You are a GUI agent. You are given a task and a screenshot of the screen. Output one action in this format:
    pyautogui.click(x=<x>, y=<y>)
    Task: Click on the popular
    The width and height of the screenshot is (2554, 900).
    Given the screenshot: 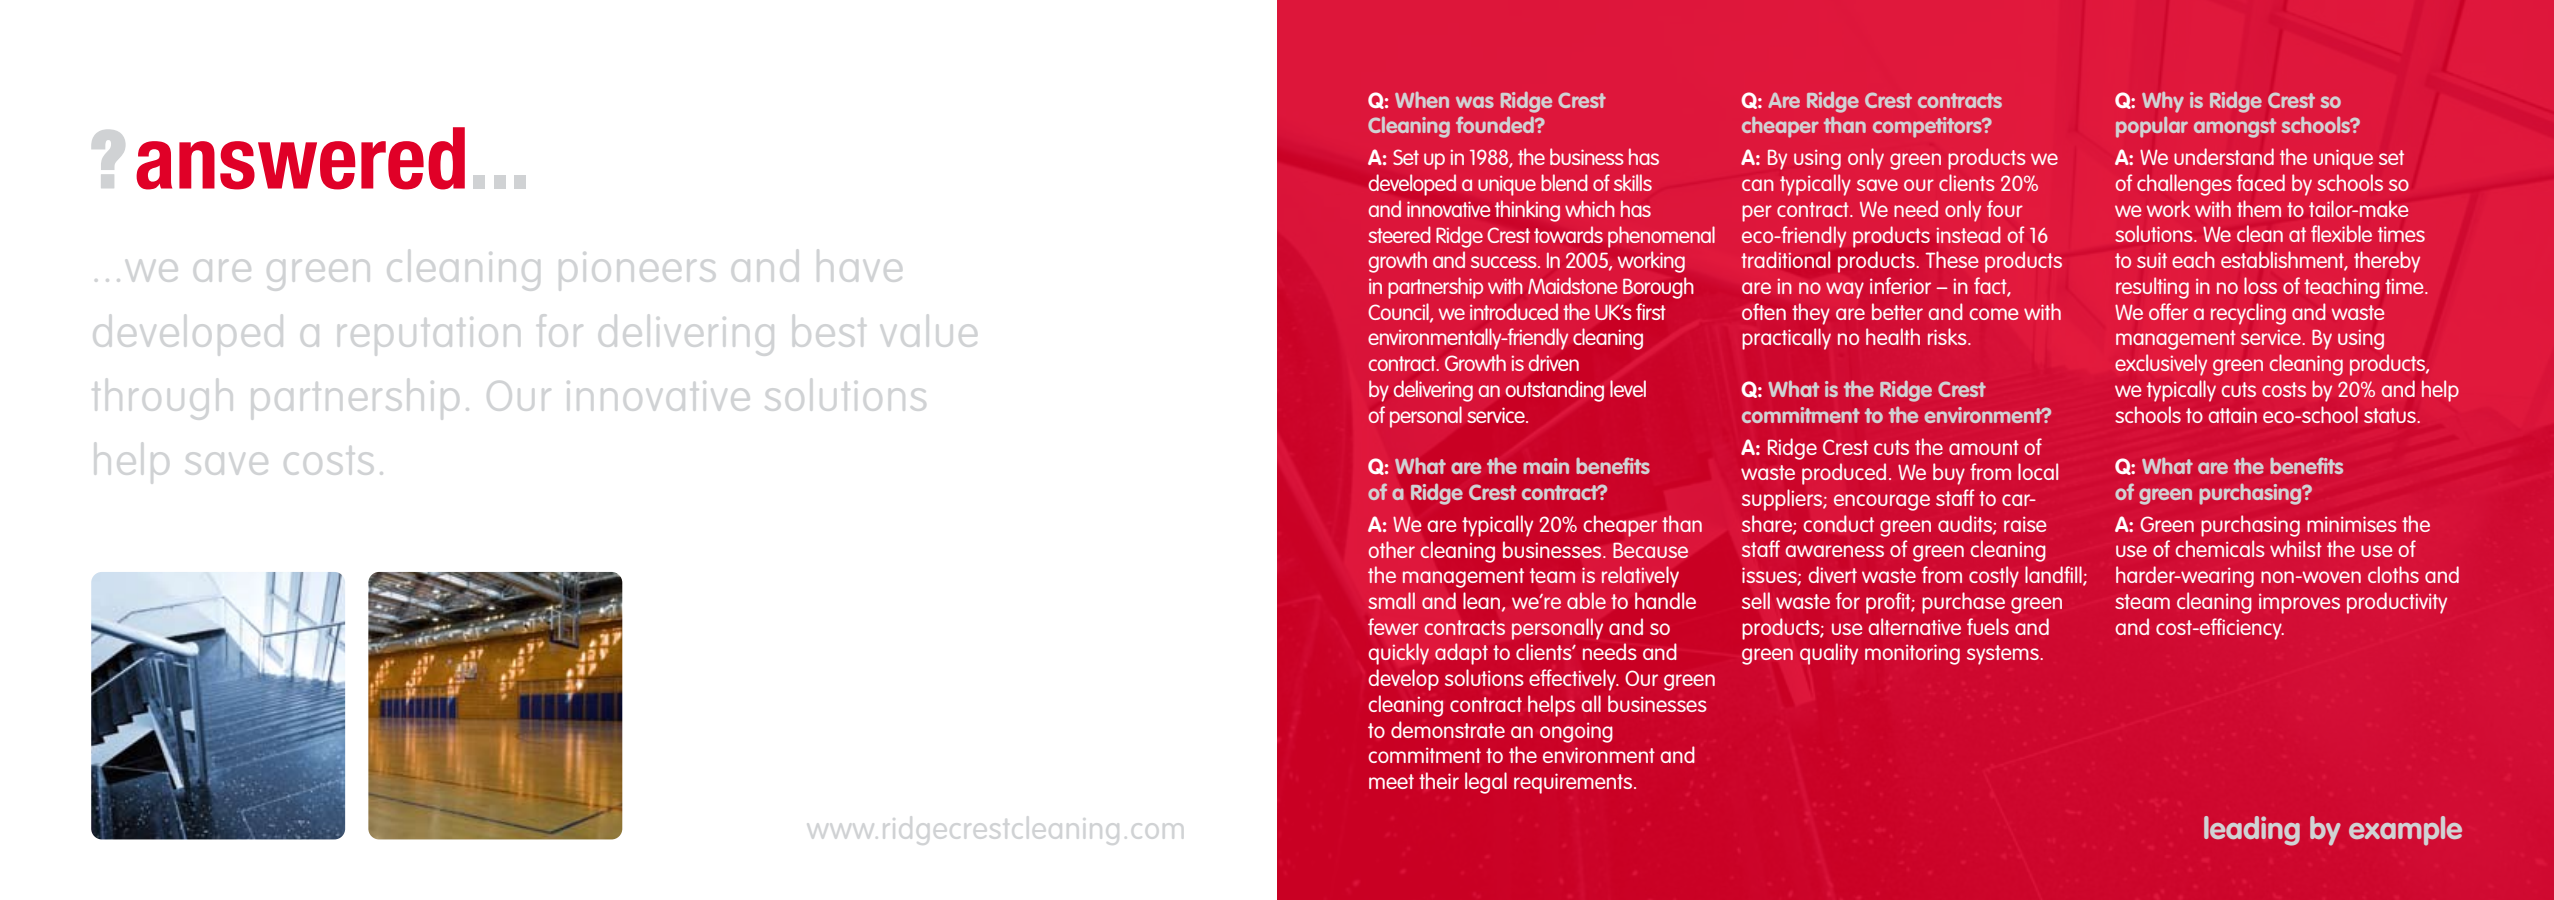 What is the action you would take?
    pyautogui.click(x=2152, y=127)
